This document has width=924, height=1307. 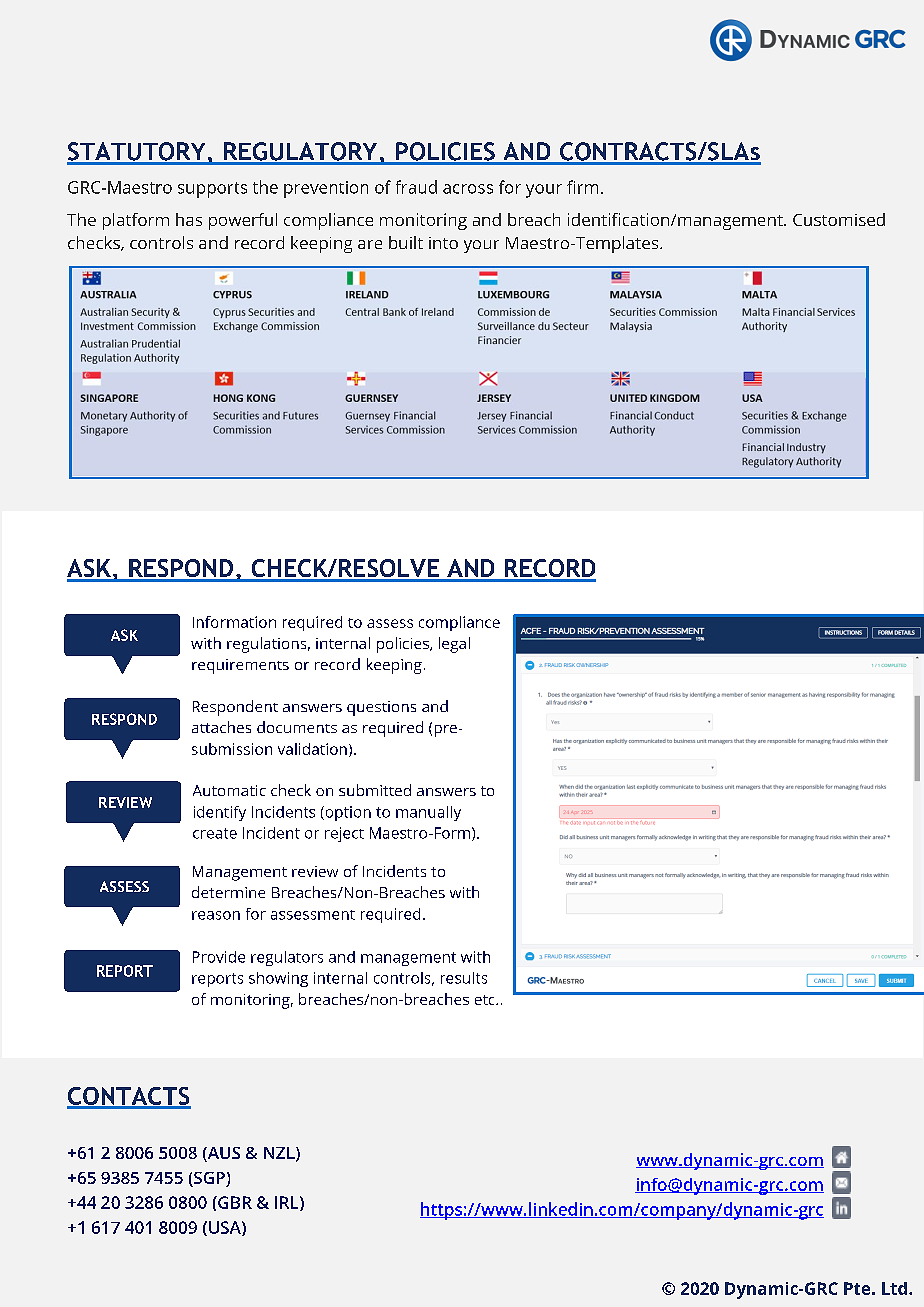 What do you see at coordinates (454, 645) in the document?
I see `legal` at bounding box center [454, 645].
